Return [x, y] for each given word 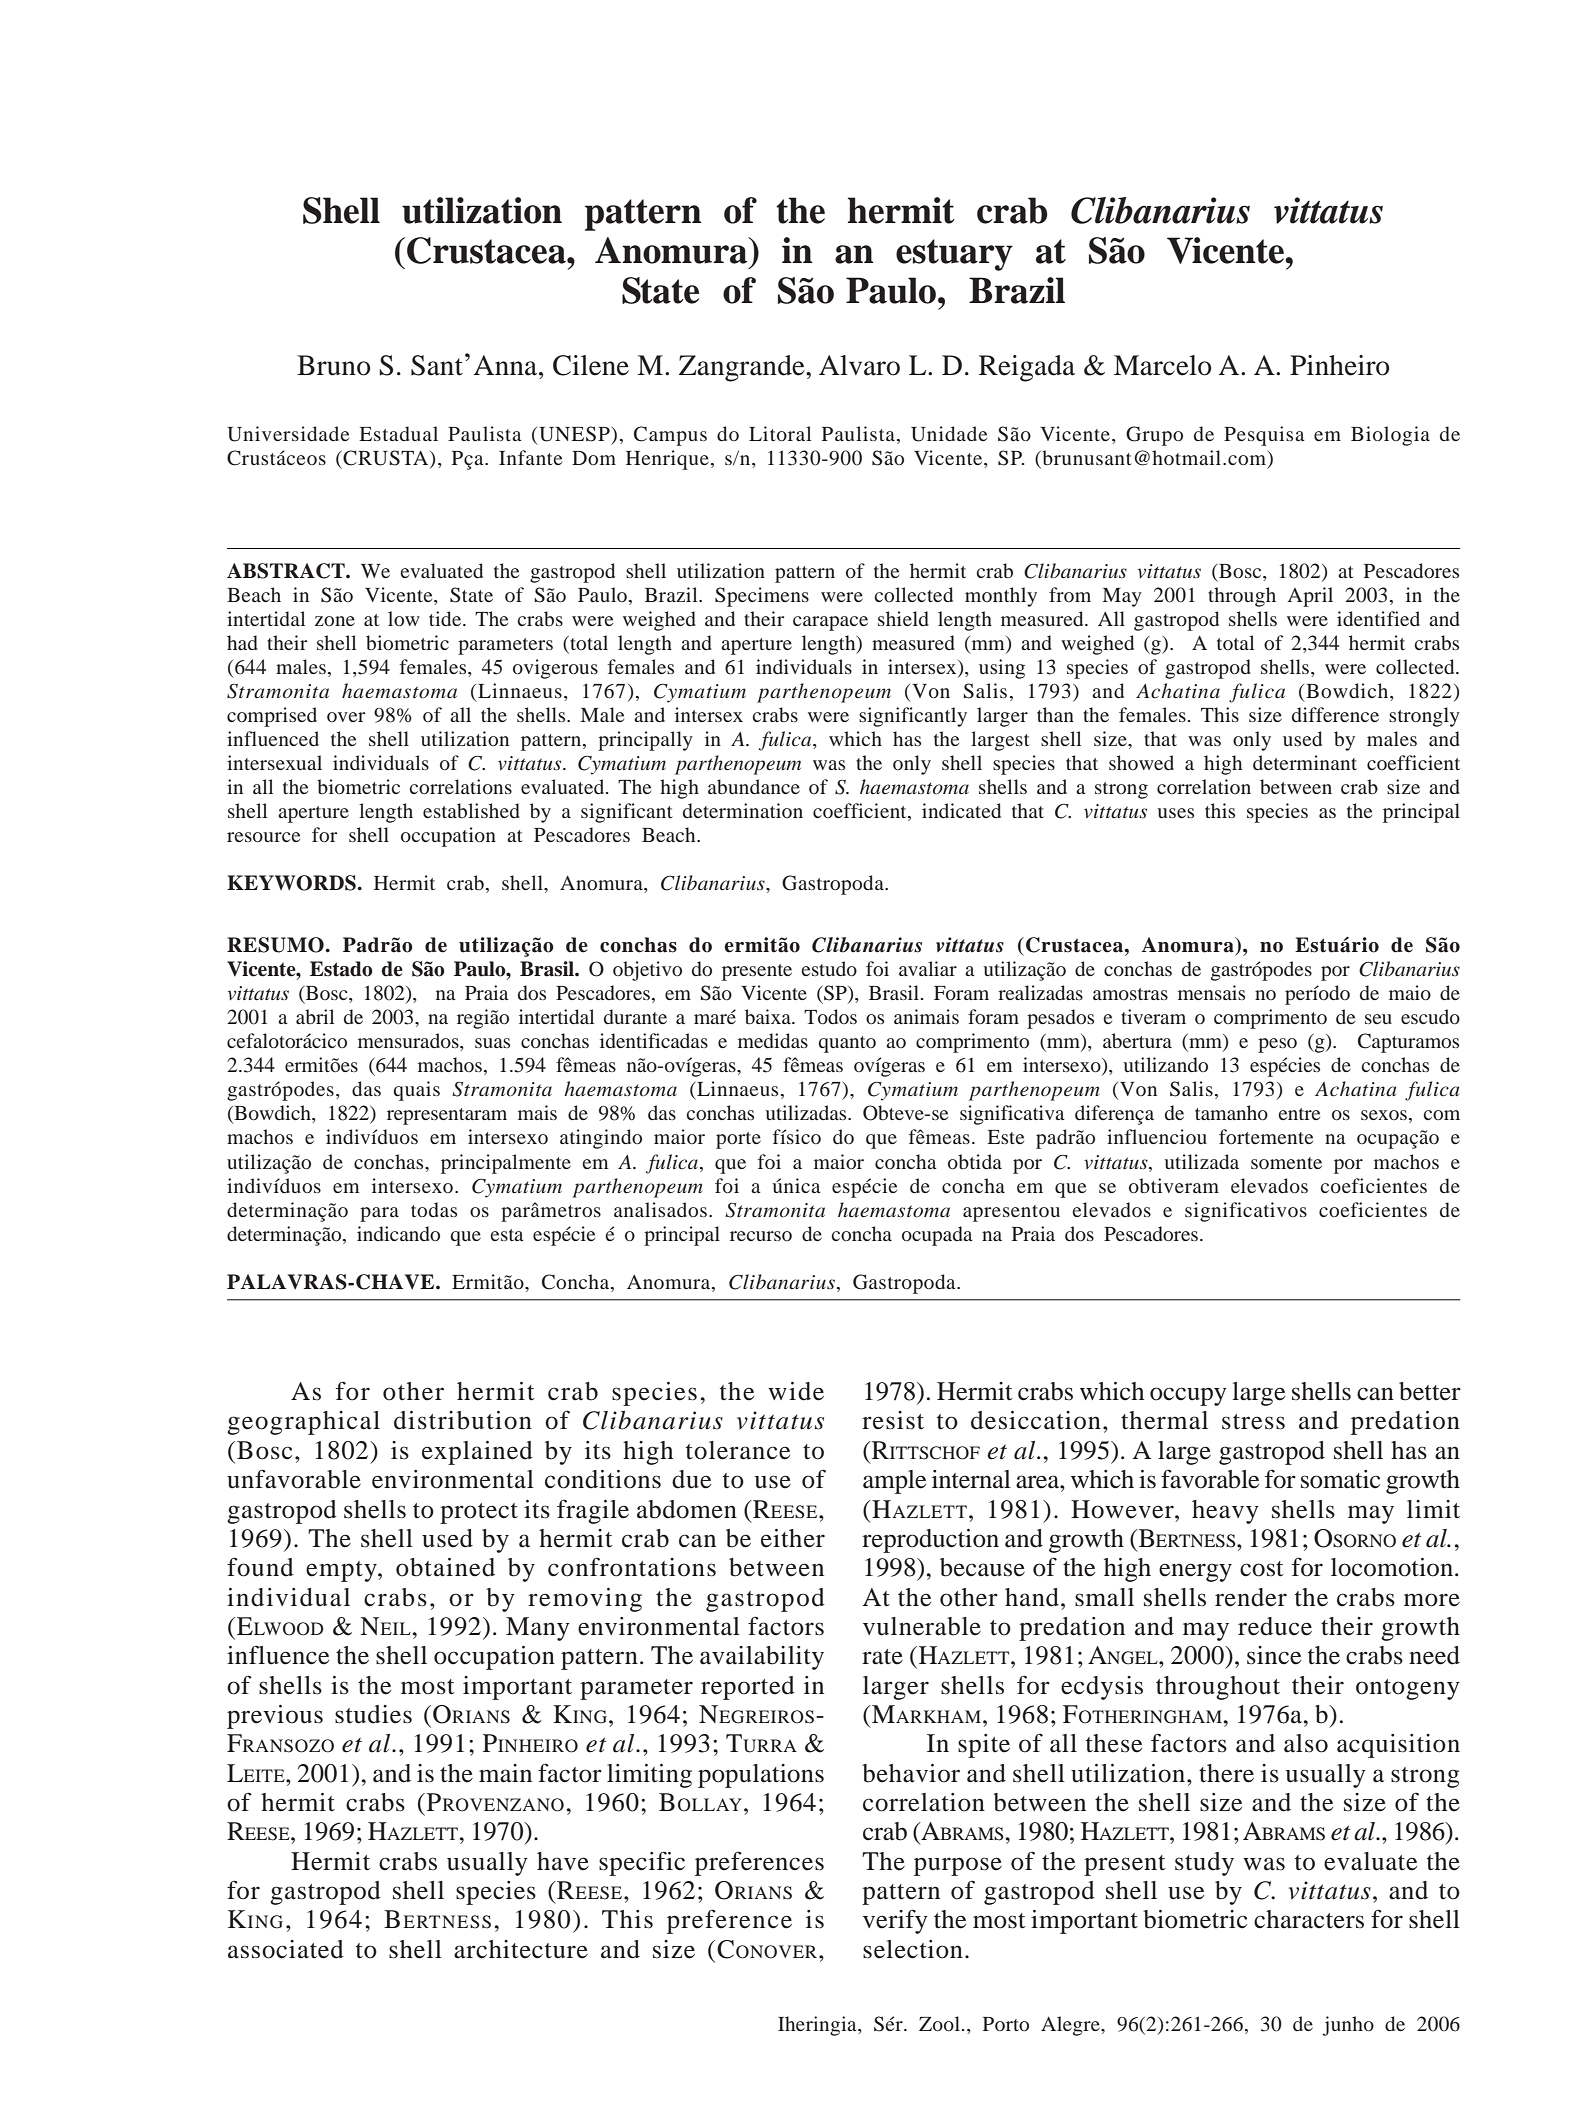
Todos [830, 1016]
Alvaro [859, 365]
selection [913, 1949]
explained [477, 1453]
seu [1378, 1019]
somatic [1340, 1479]
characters [1309, 1919]
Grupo [1154, 436]
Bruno [334, 365]
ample [894, 1482]
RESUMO [275, 945]
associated [286, 1949]
